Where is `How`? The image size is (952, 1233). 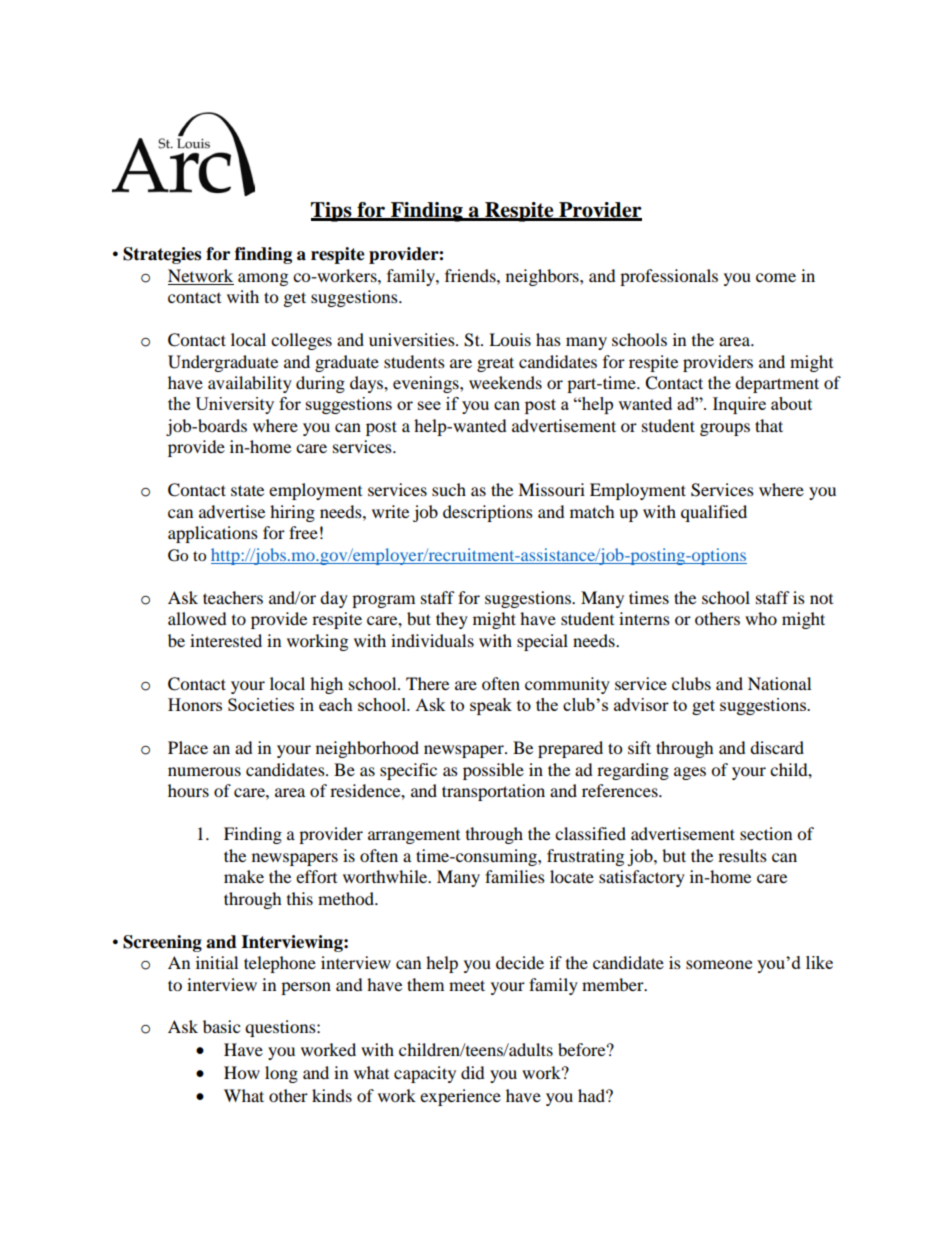
How is located at coordinates (242, 1072).
